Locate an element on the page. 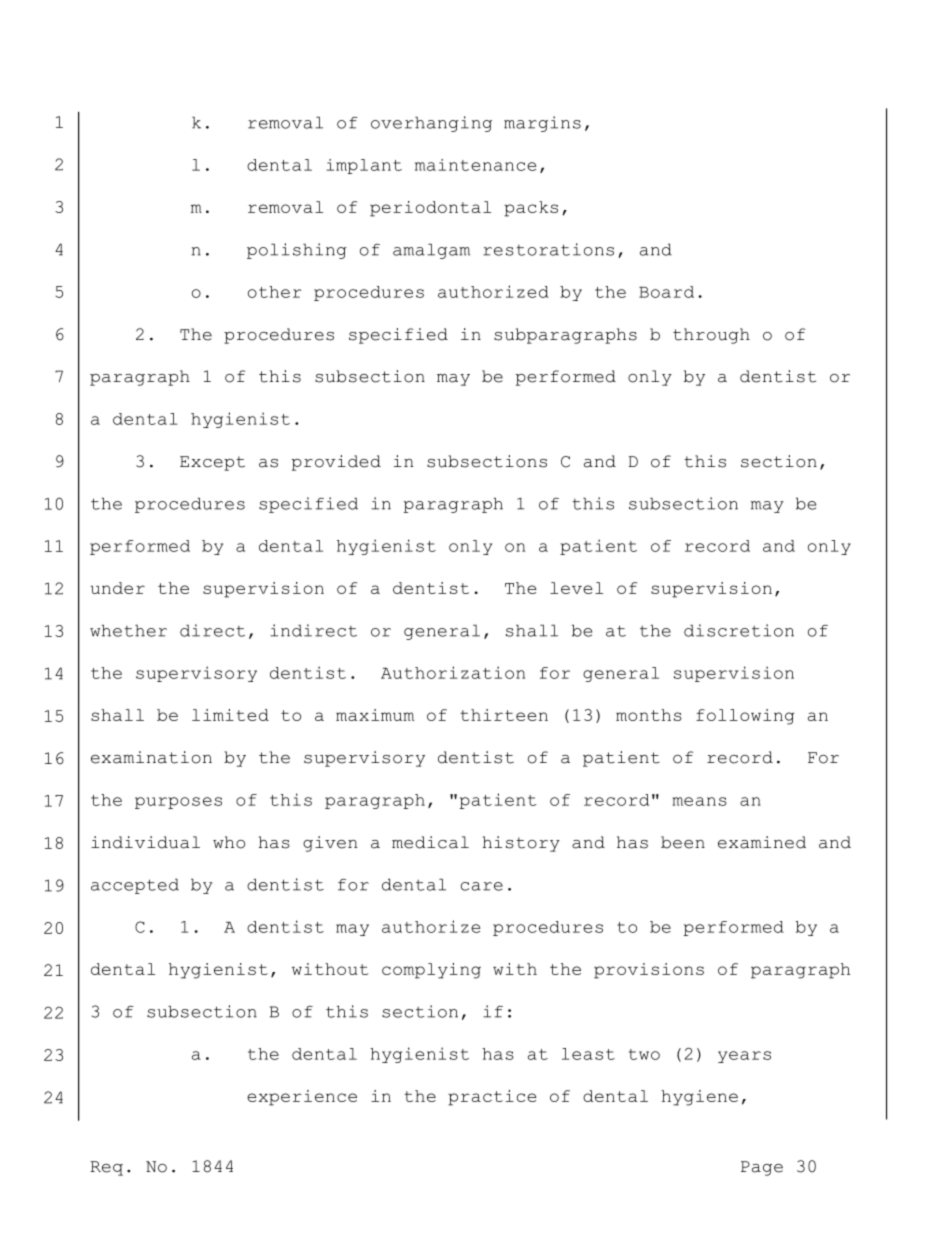 Image resolution: width=952 pixels, height=1233 pixels. care is located at coordinates (482, 886).
